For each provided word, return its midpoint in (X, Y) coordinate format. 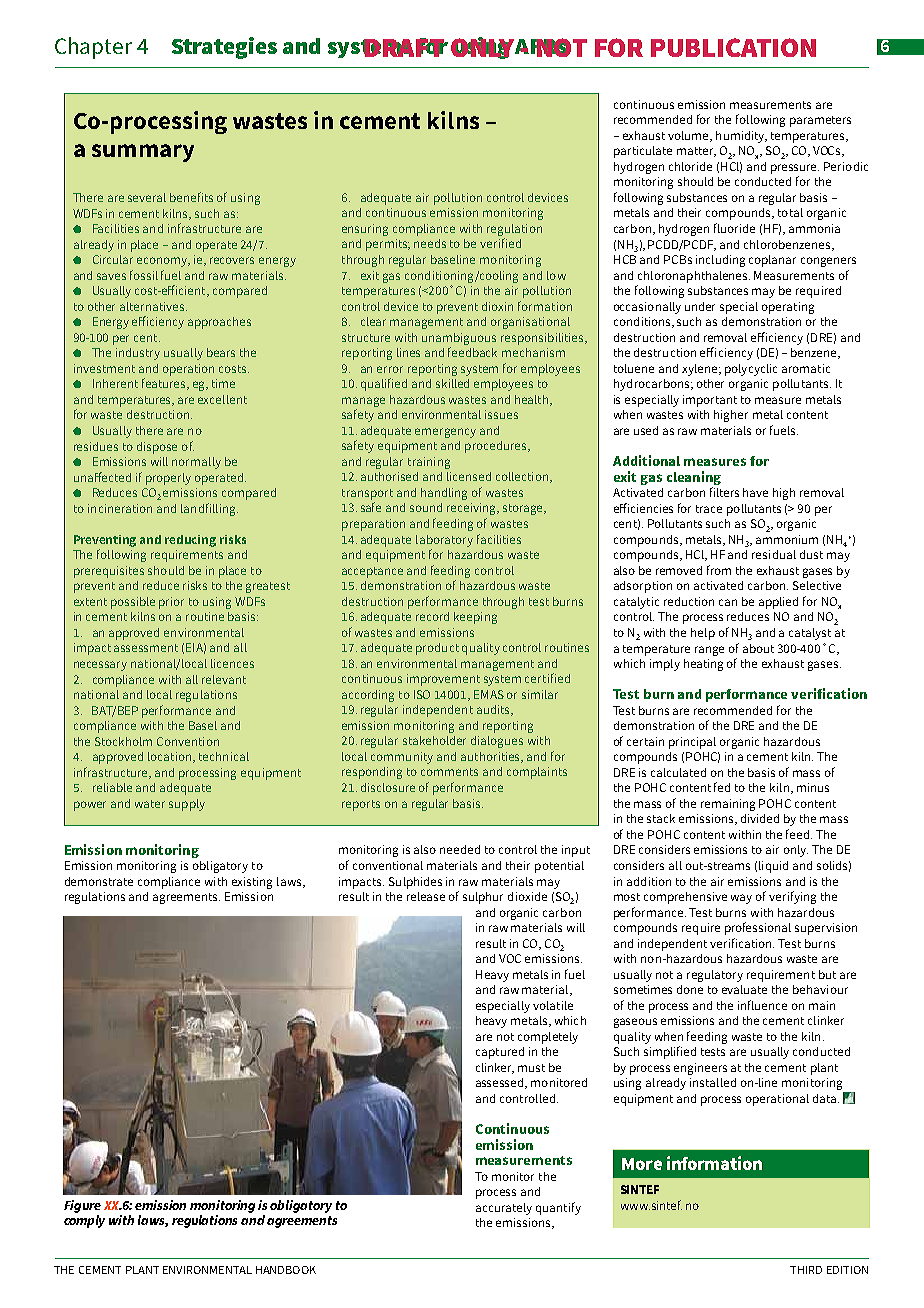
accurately (504, 1209)
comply (84, 1221)
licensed (469, 476)
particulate (643, 152)
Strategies (224, 48)
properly (168, 479)
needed (460, 849)
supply (187, 805)
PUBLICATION (733, 47)
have (755, 492)
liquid (773, 867)
